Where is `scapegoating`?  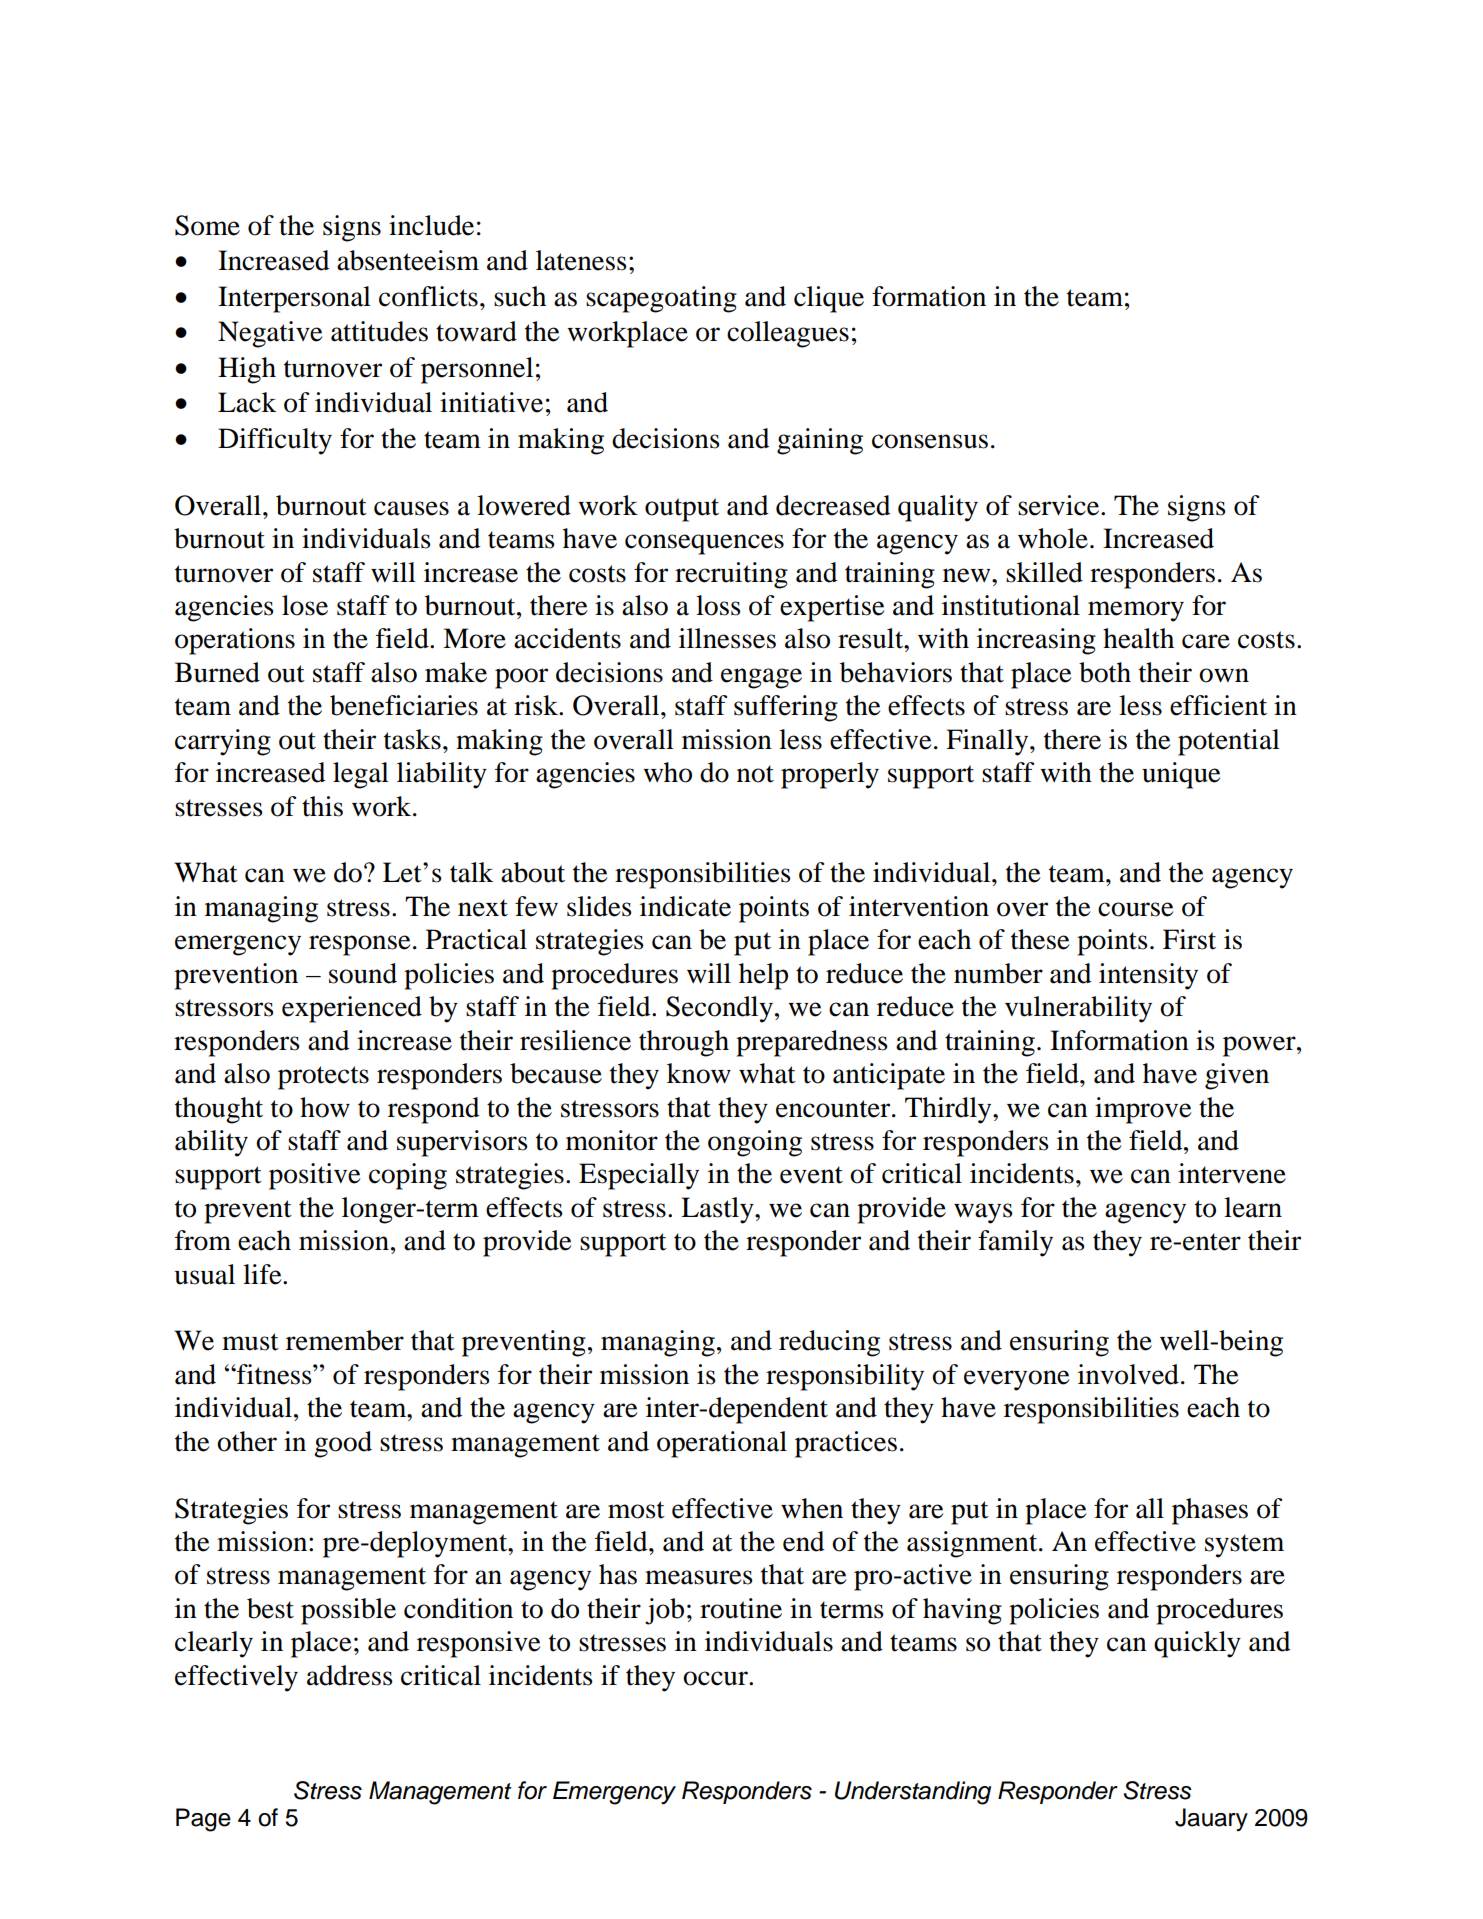 scapegoating is located at coordinates (661, 299).
